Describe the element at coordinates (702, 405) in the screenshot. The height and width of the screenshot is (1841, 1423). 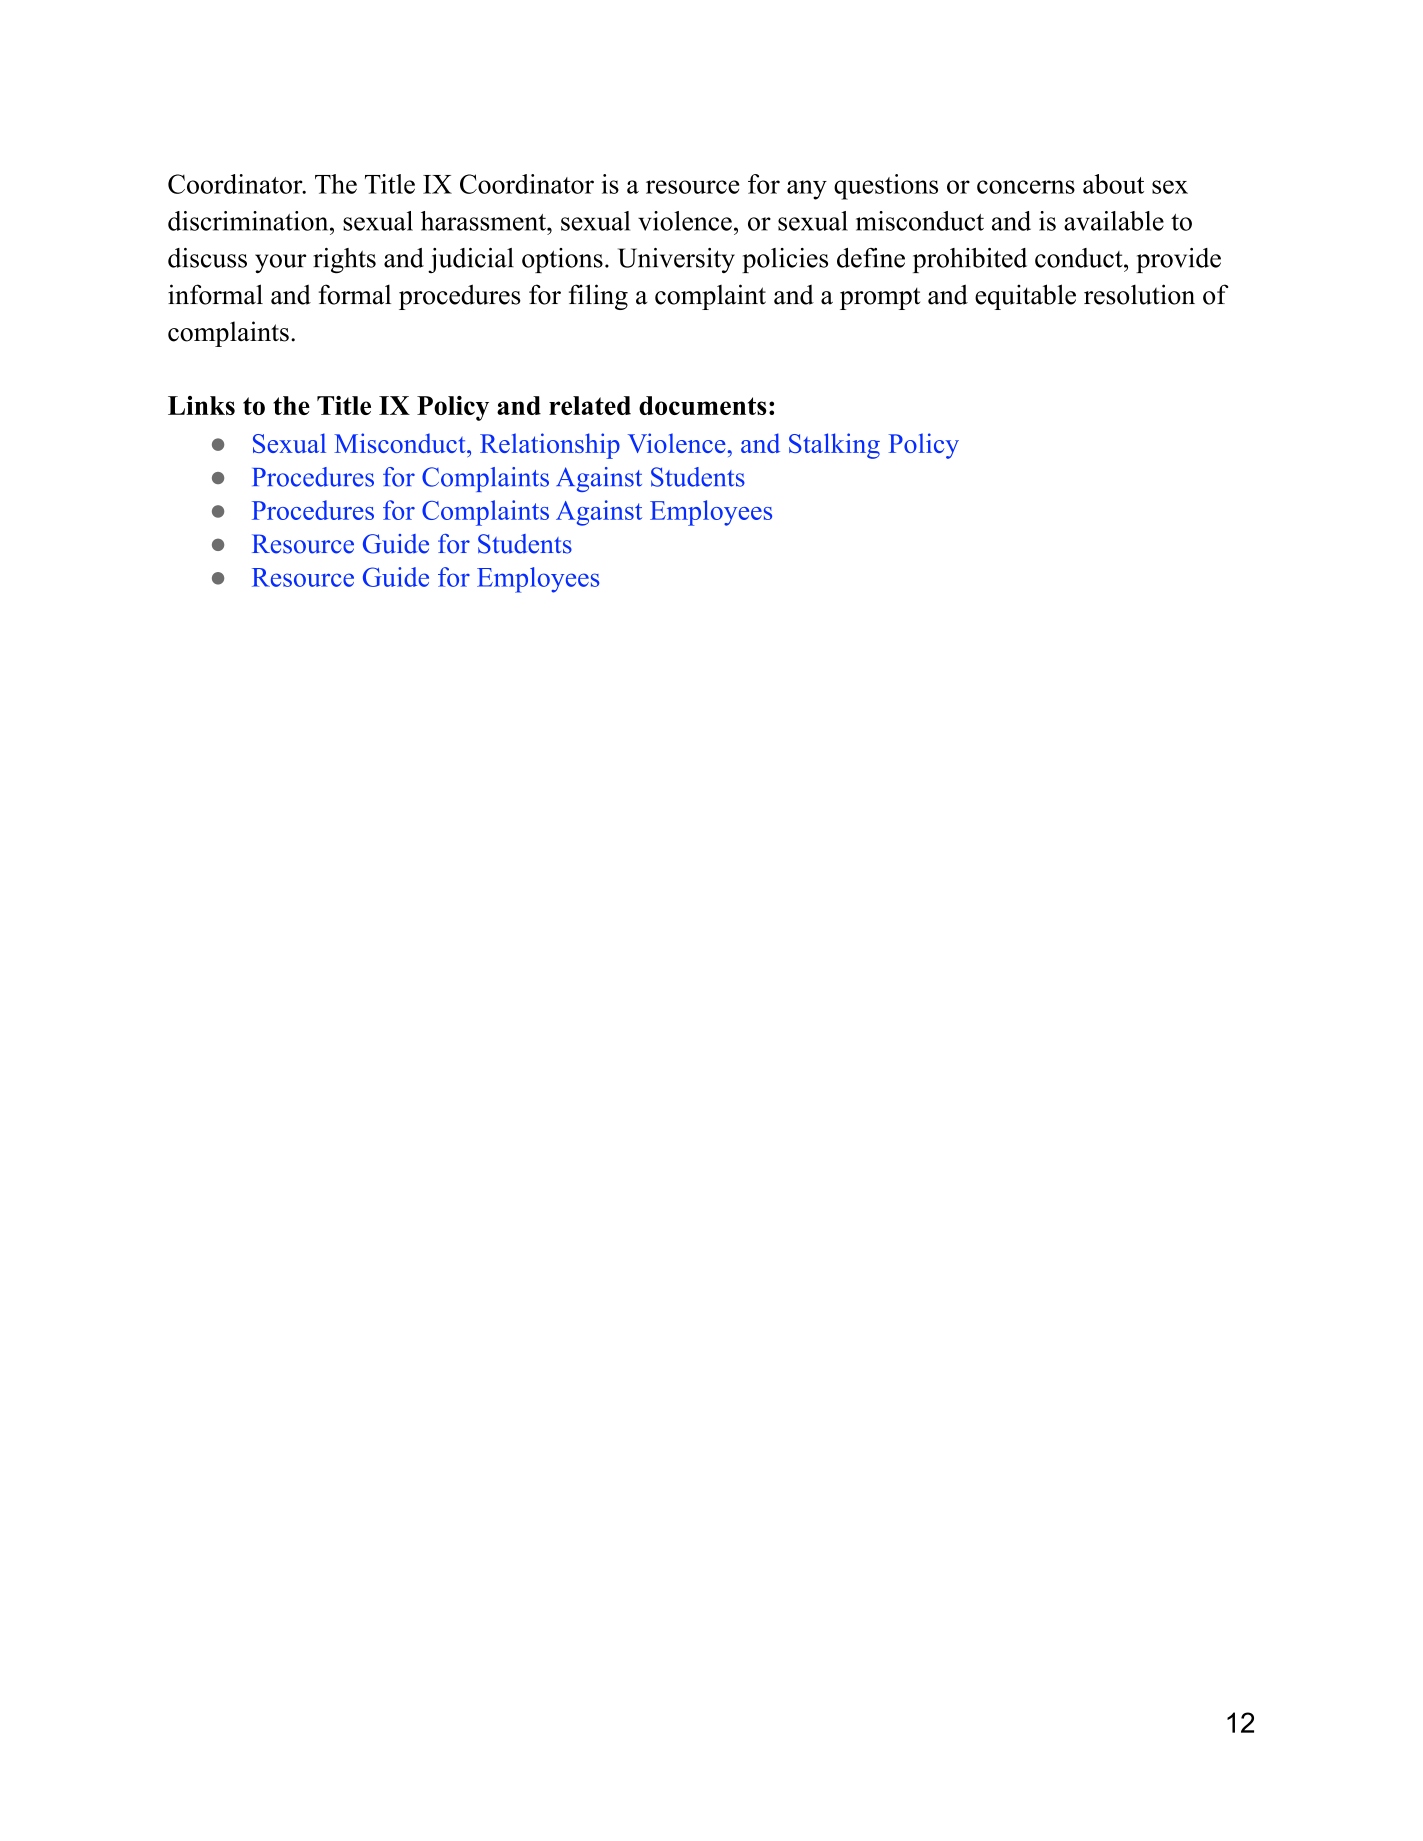
I see `documents` at that location.
